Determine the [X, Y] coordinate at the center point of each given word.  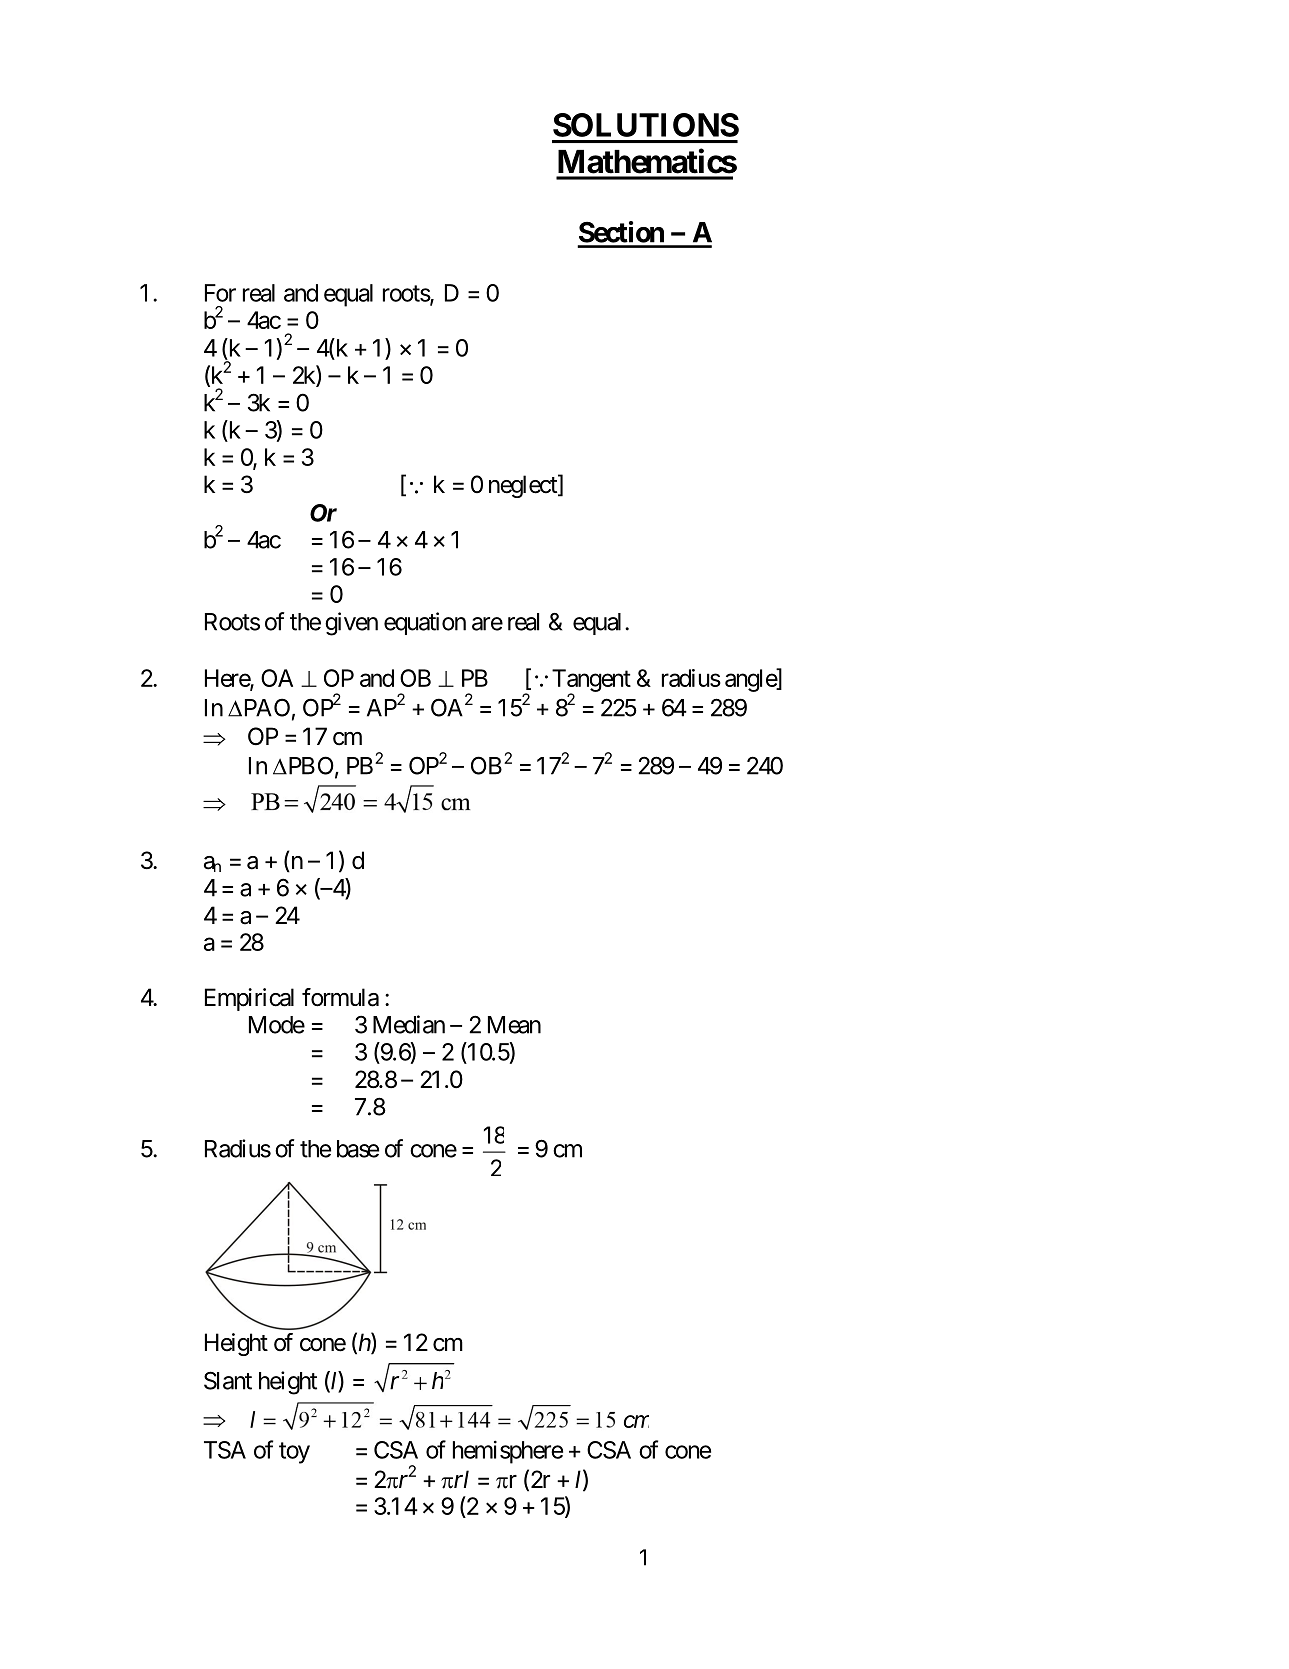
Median [409, 1024]
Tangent [591, 681]
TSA [225, 1450]
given [351, 624]
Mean [514, 1025]
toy [294, 1453]
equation [425, 623]
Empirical [249, 999]
